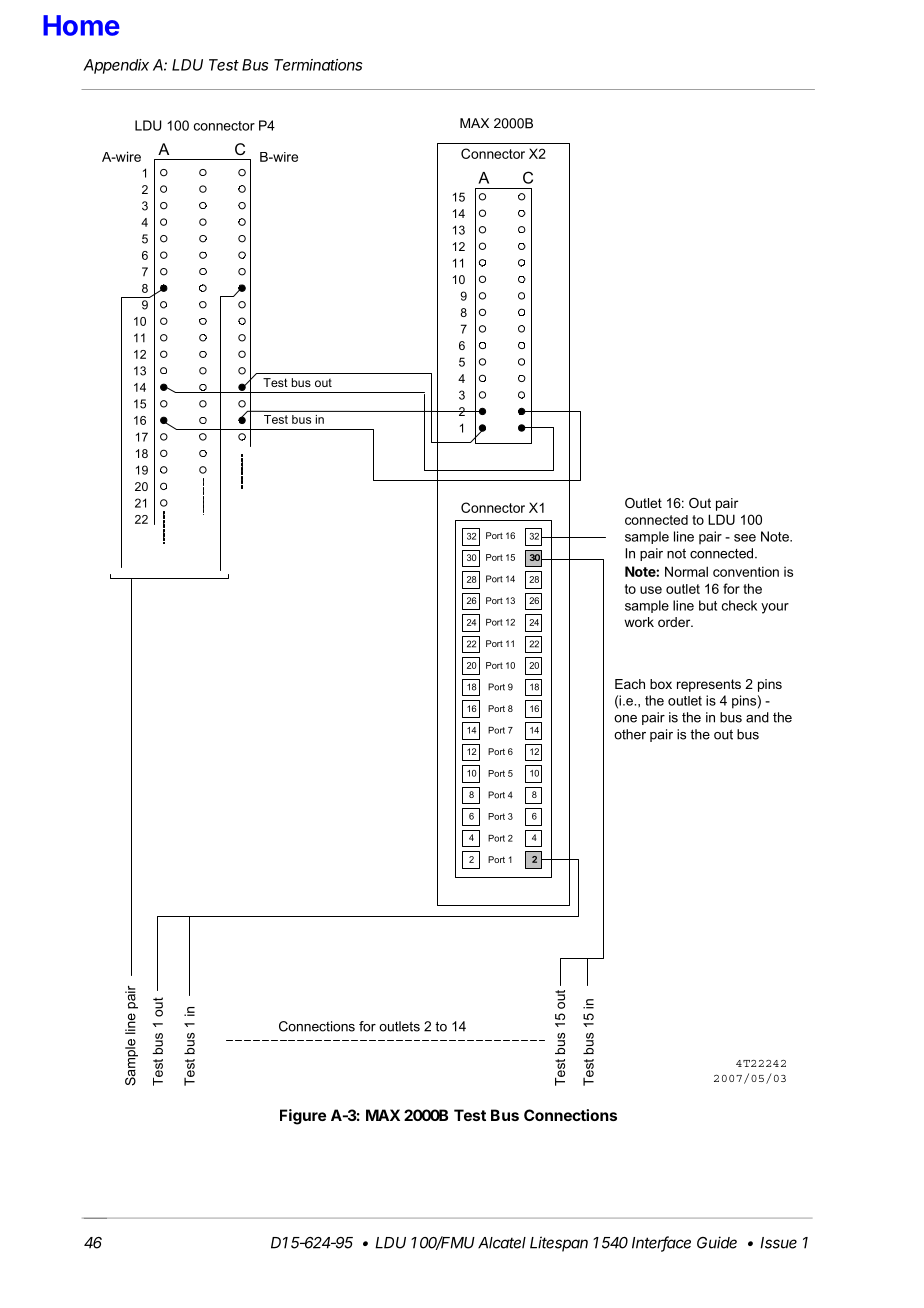  Describe the element at coordinates (303, 1117) in the screenshot. I see `Figure` at that location.
